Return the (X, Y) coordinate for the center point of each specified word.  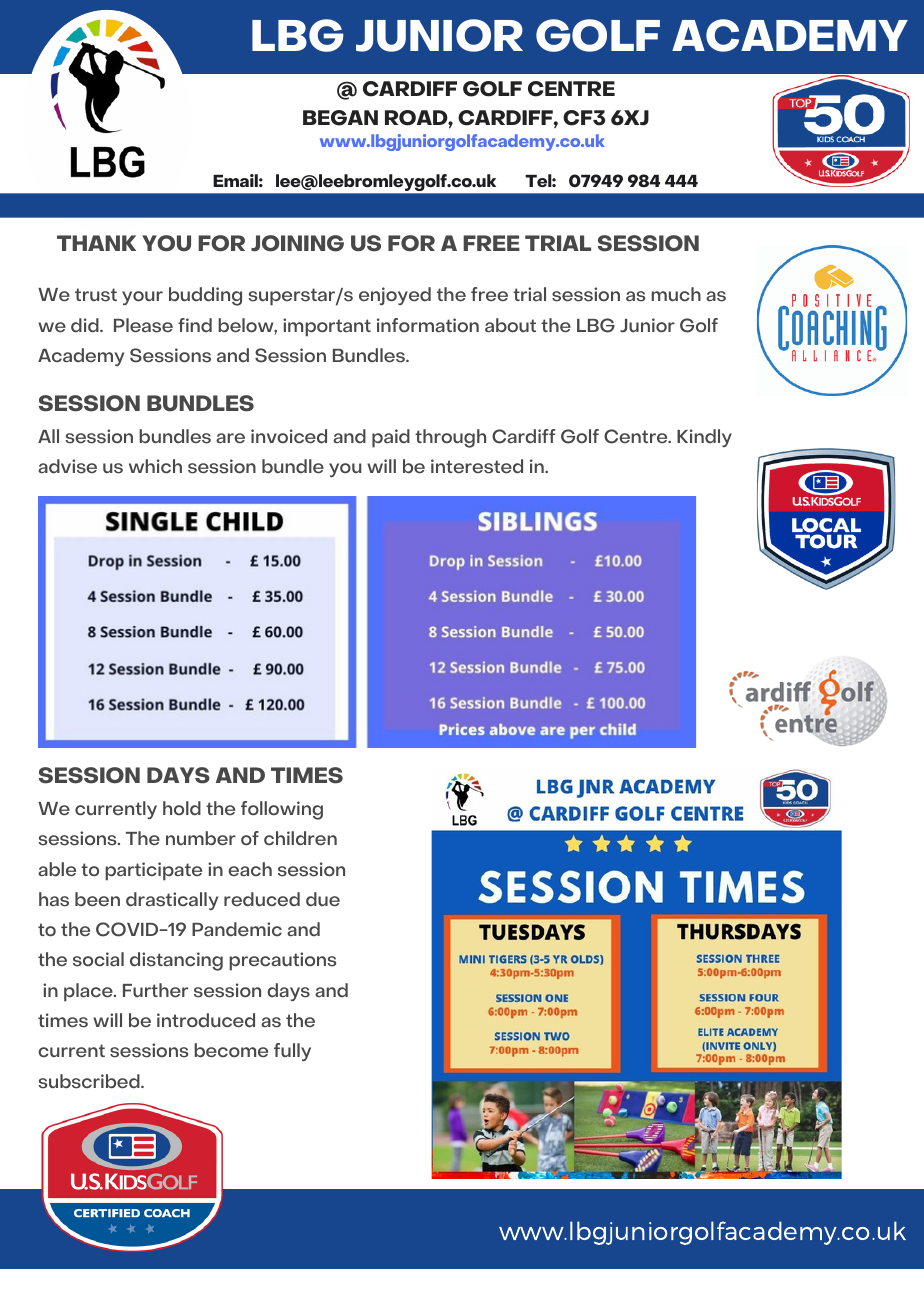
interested (477, 466)
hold (182, 808)
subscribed (90, 1081)
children (300, 838)
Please (143, 325)
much (676, 294)
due (323, 899)
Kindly (704, 438)
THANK (96, 243)
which (155, 466)
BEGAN (340, 118)
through (450, 438)
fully (292, 1052)
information (428, 325)
